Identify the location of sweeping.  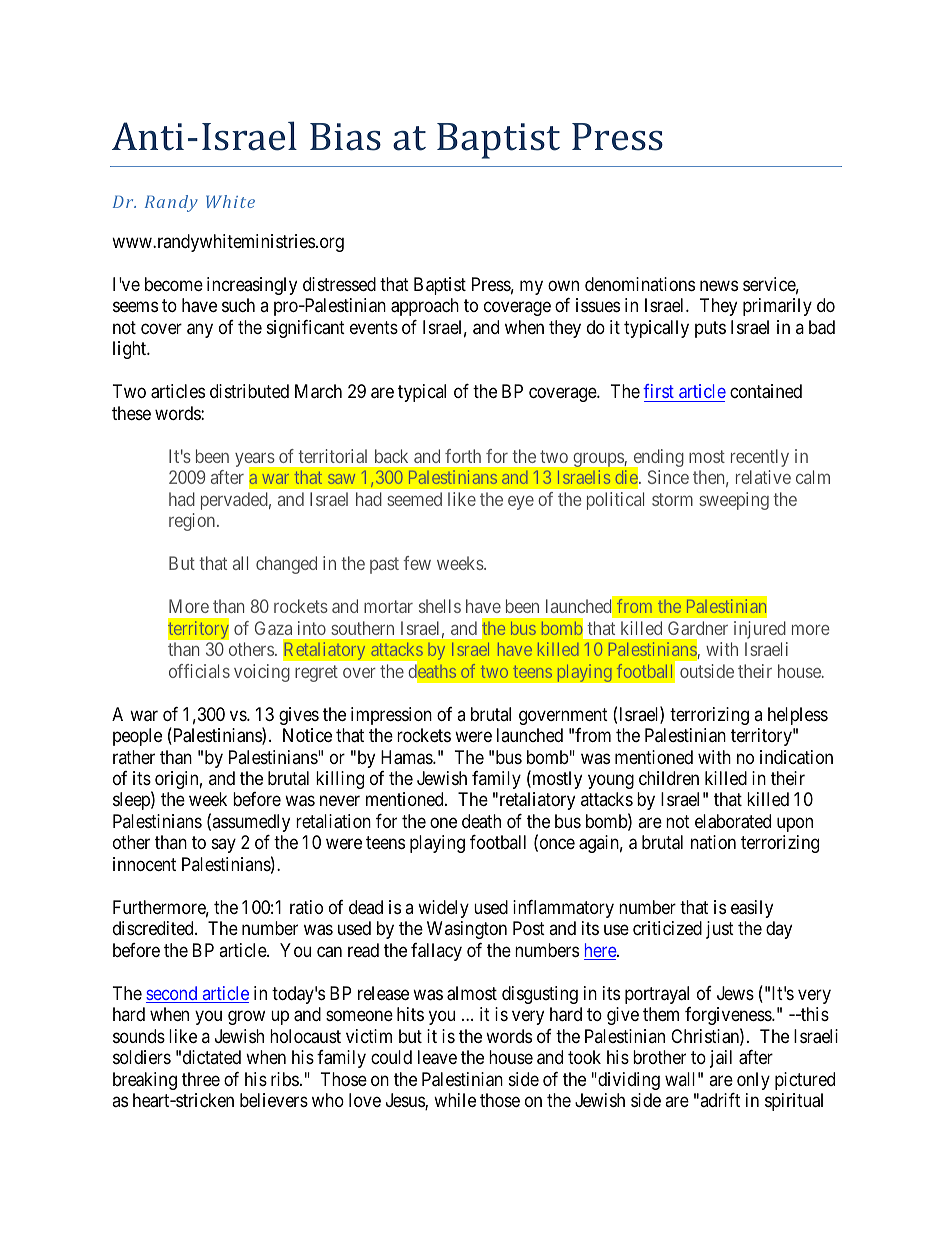
(734, 501).
